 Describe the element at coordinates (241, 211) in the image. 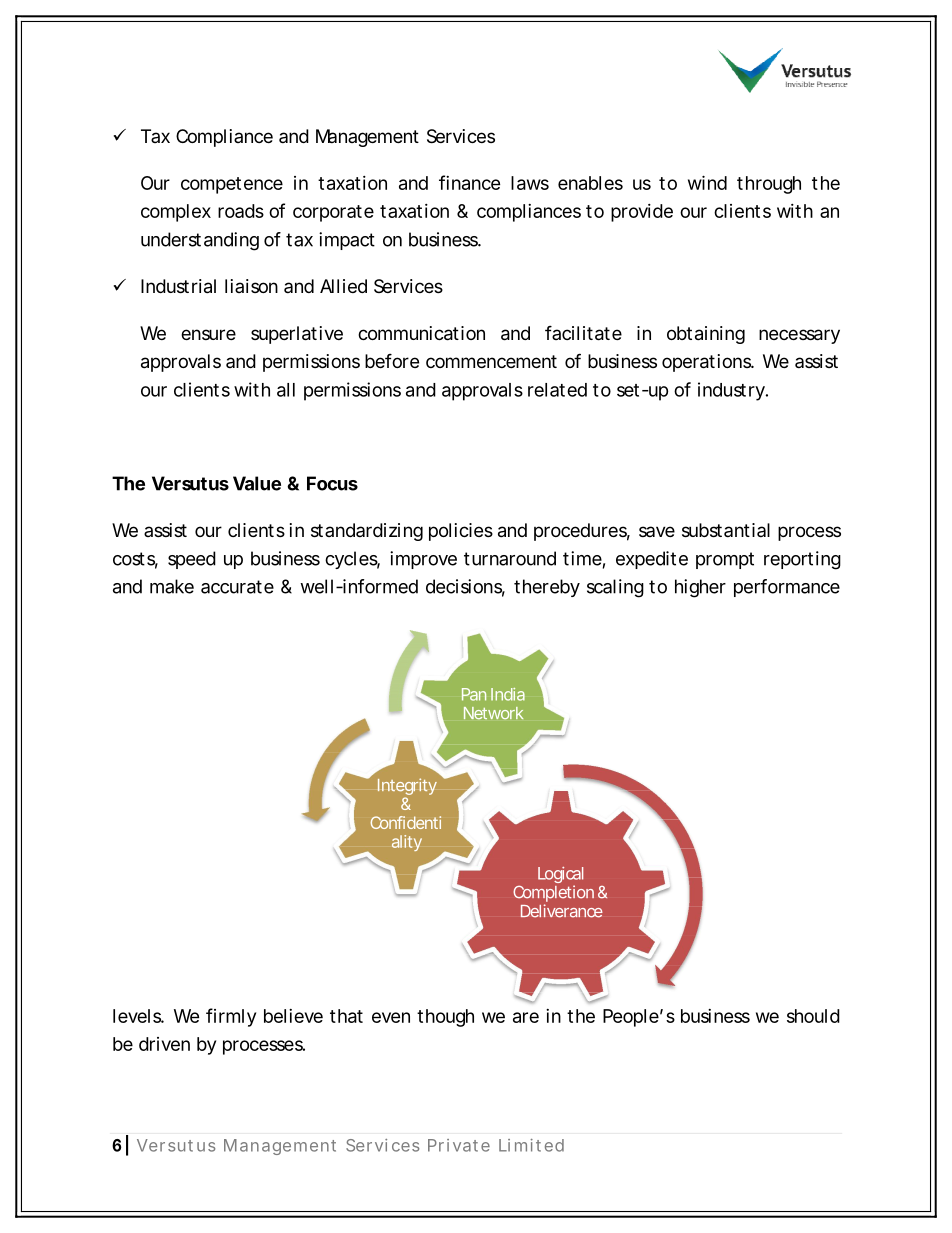

I see `roads` at that location.
